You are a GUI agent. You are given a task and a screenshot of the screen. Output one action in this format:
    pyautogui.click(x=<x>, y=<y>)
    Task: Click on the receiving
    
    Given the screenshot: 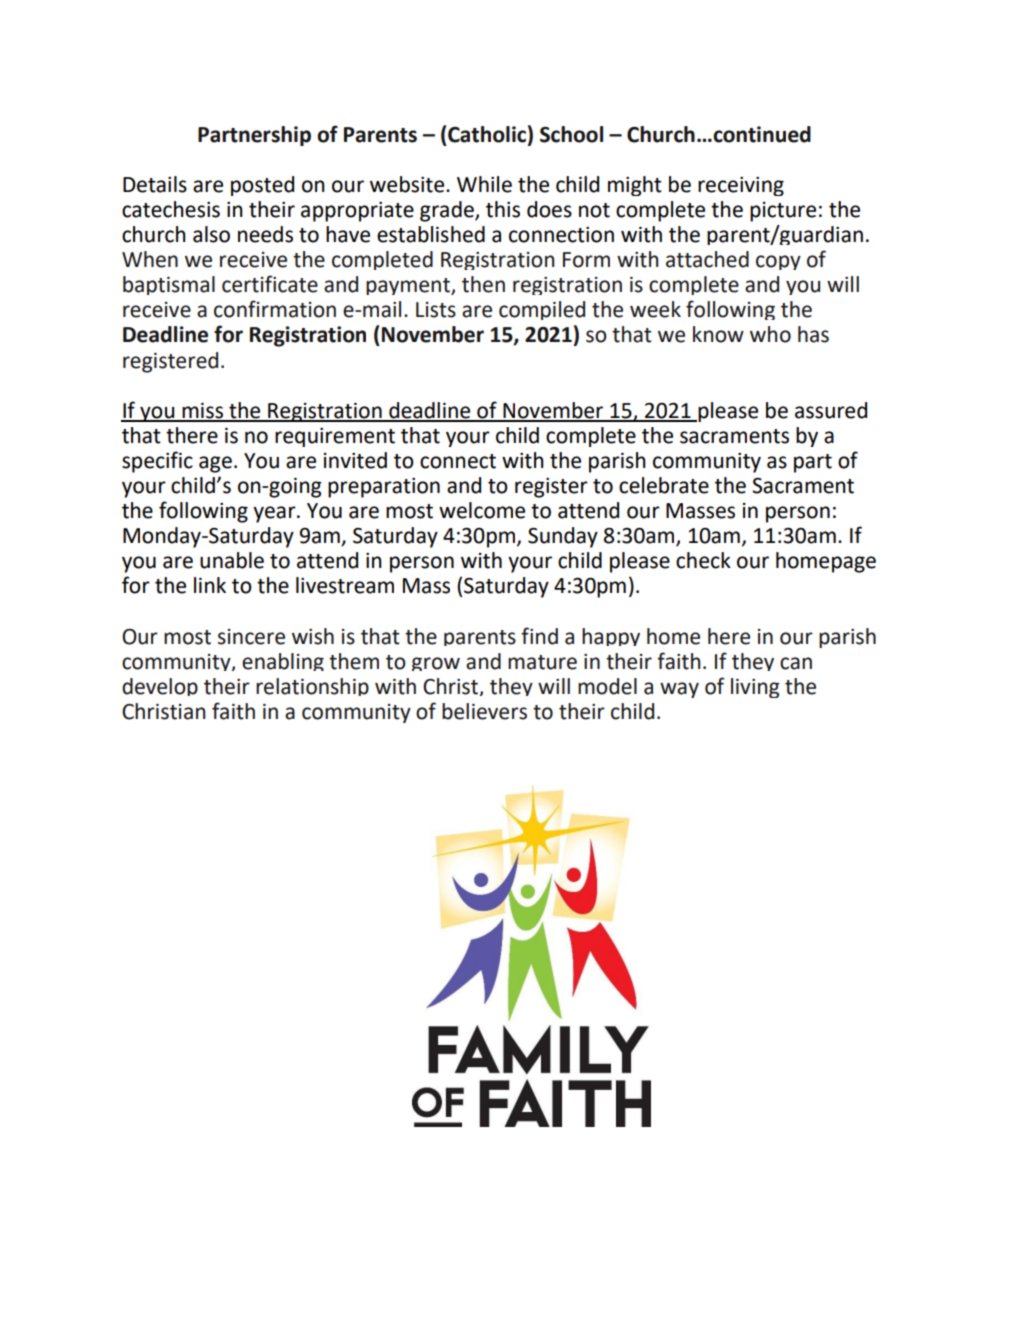 What is the action you would take?
    pyautogui.click(x=741, y=186)
